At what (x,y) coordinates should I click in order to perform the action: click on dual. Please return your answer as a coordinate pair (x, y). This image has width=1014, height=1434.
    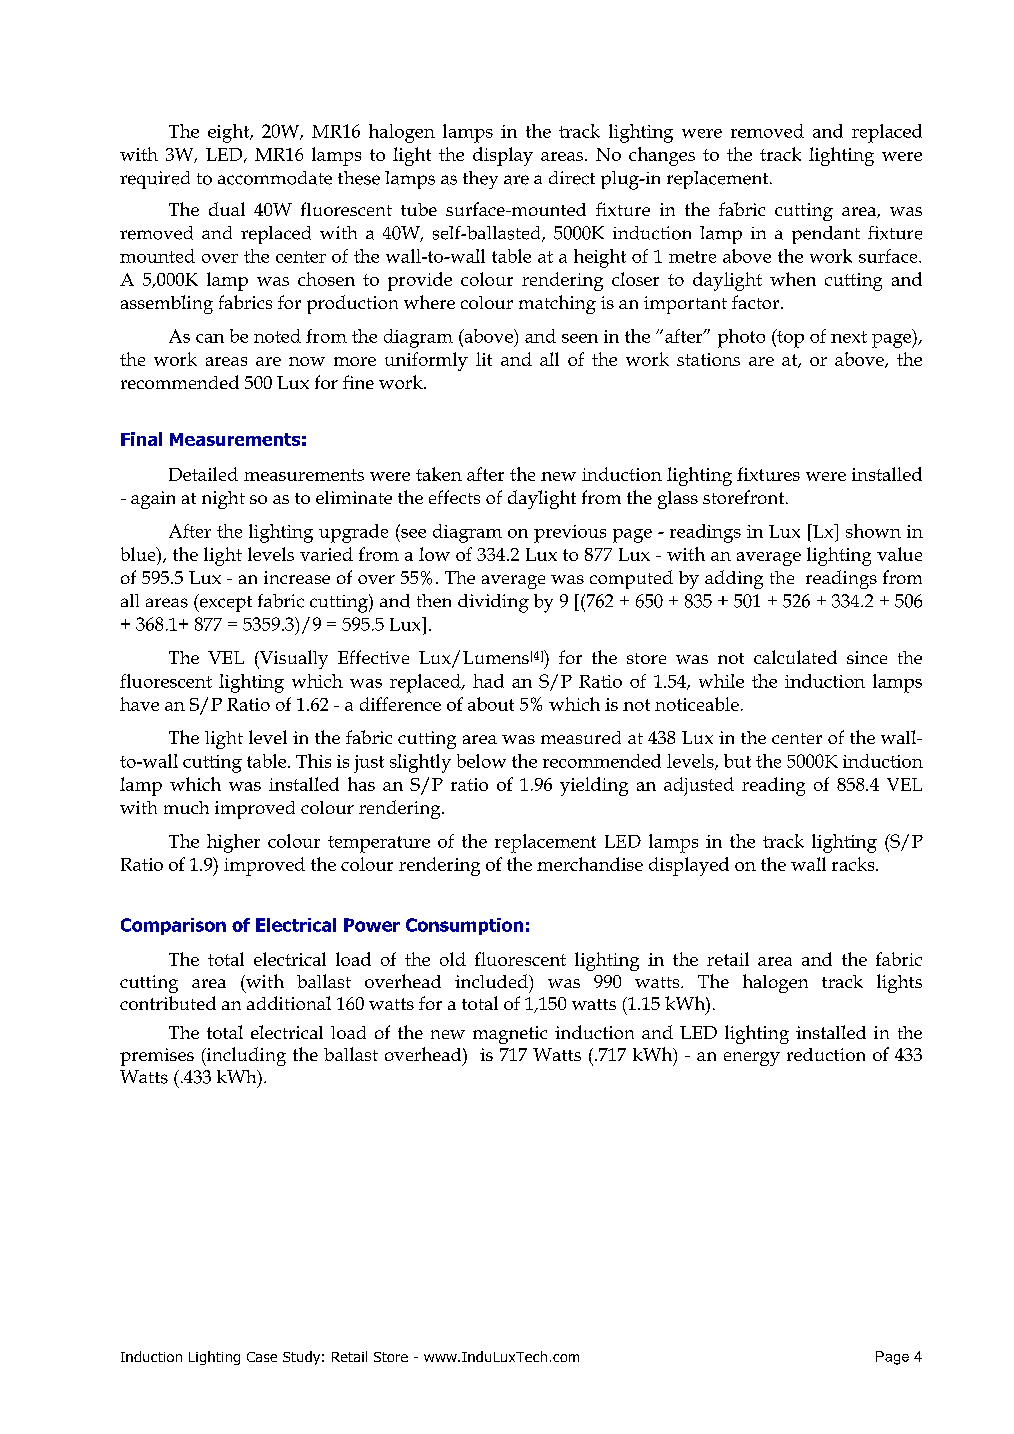
    Looking at the image, I should click on (227, 209).
